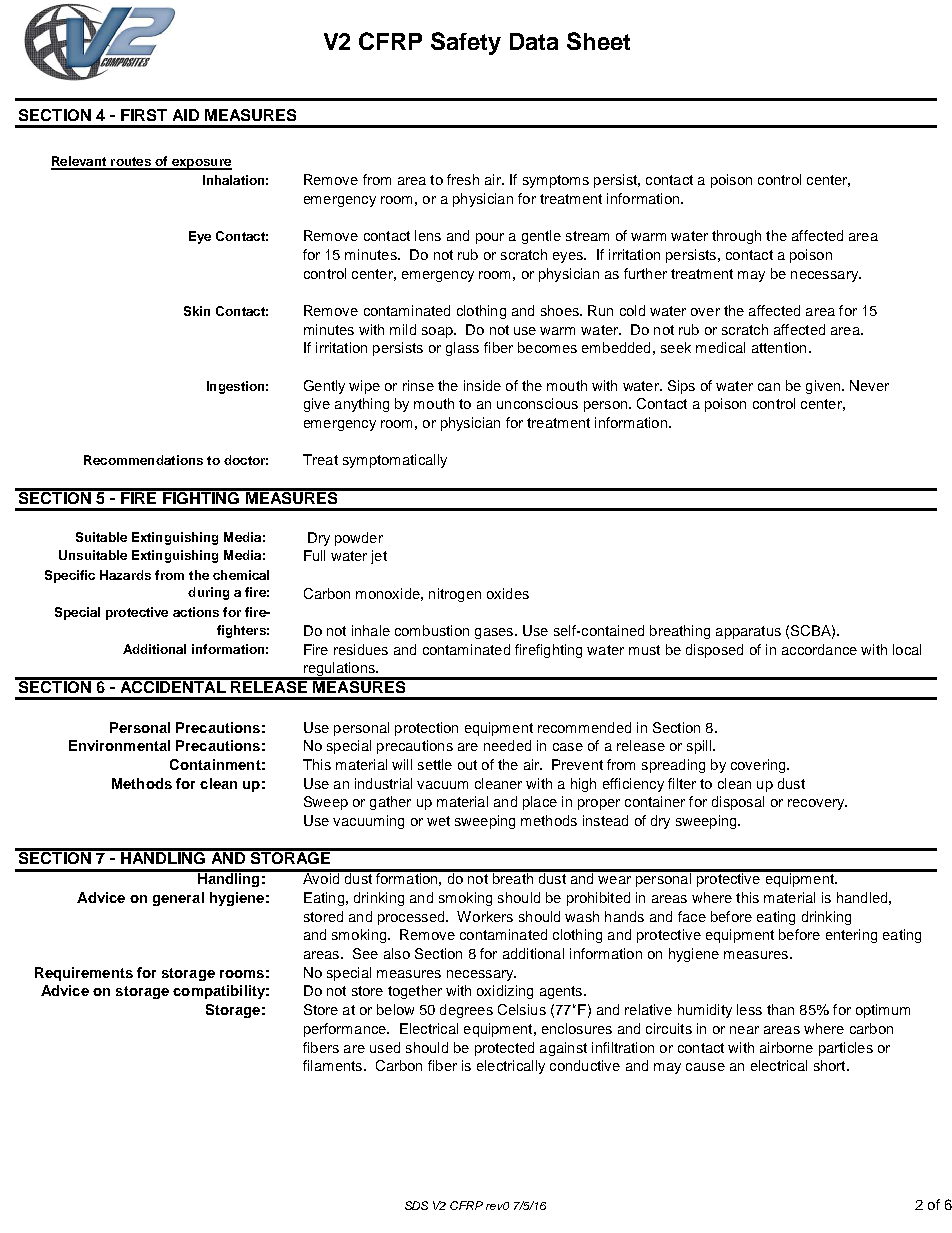  Describe the element at coordinates (332, 1065) in the image. I see `filaments` at that location.
